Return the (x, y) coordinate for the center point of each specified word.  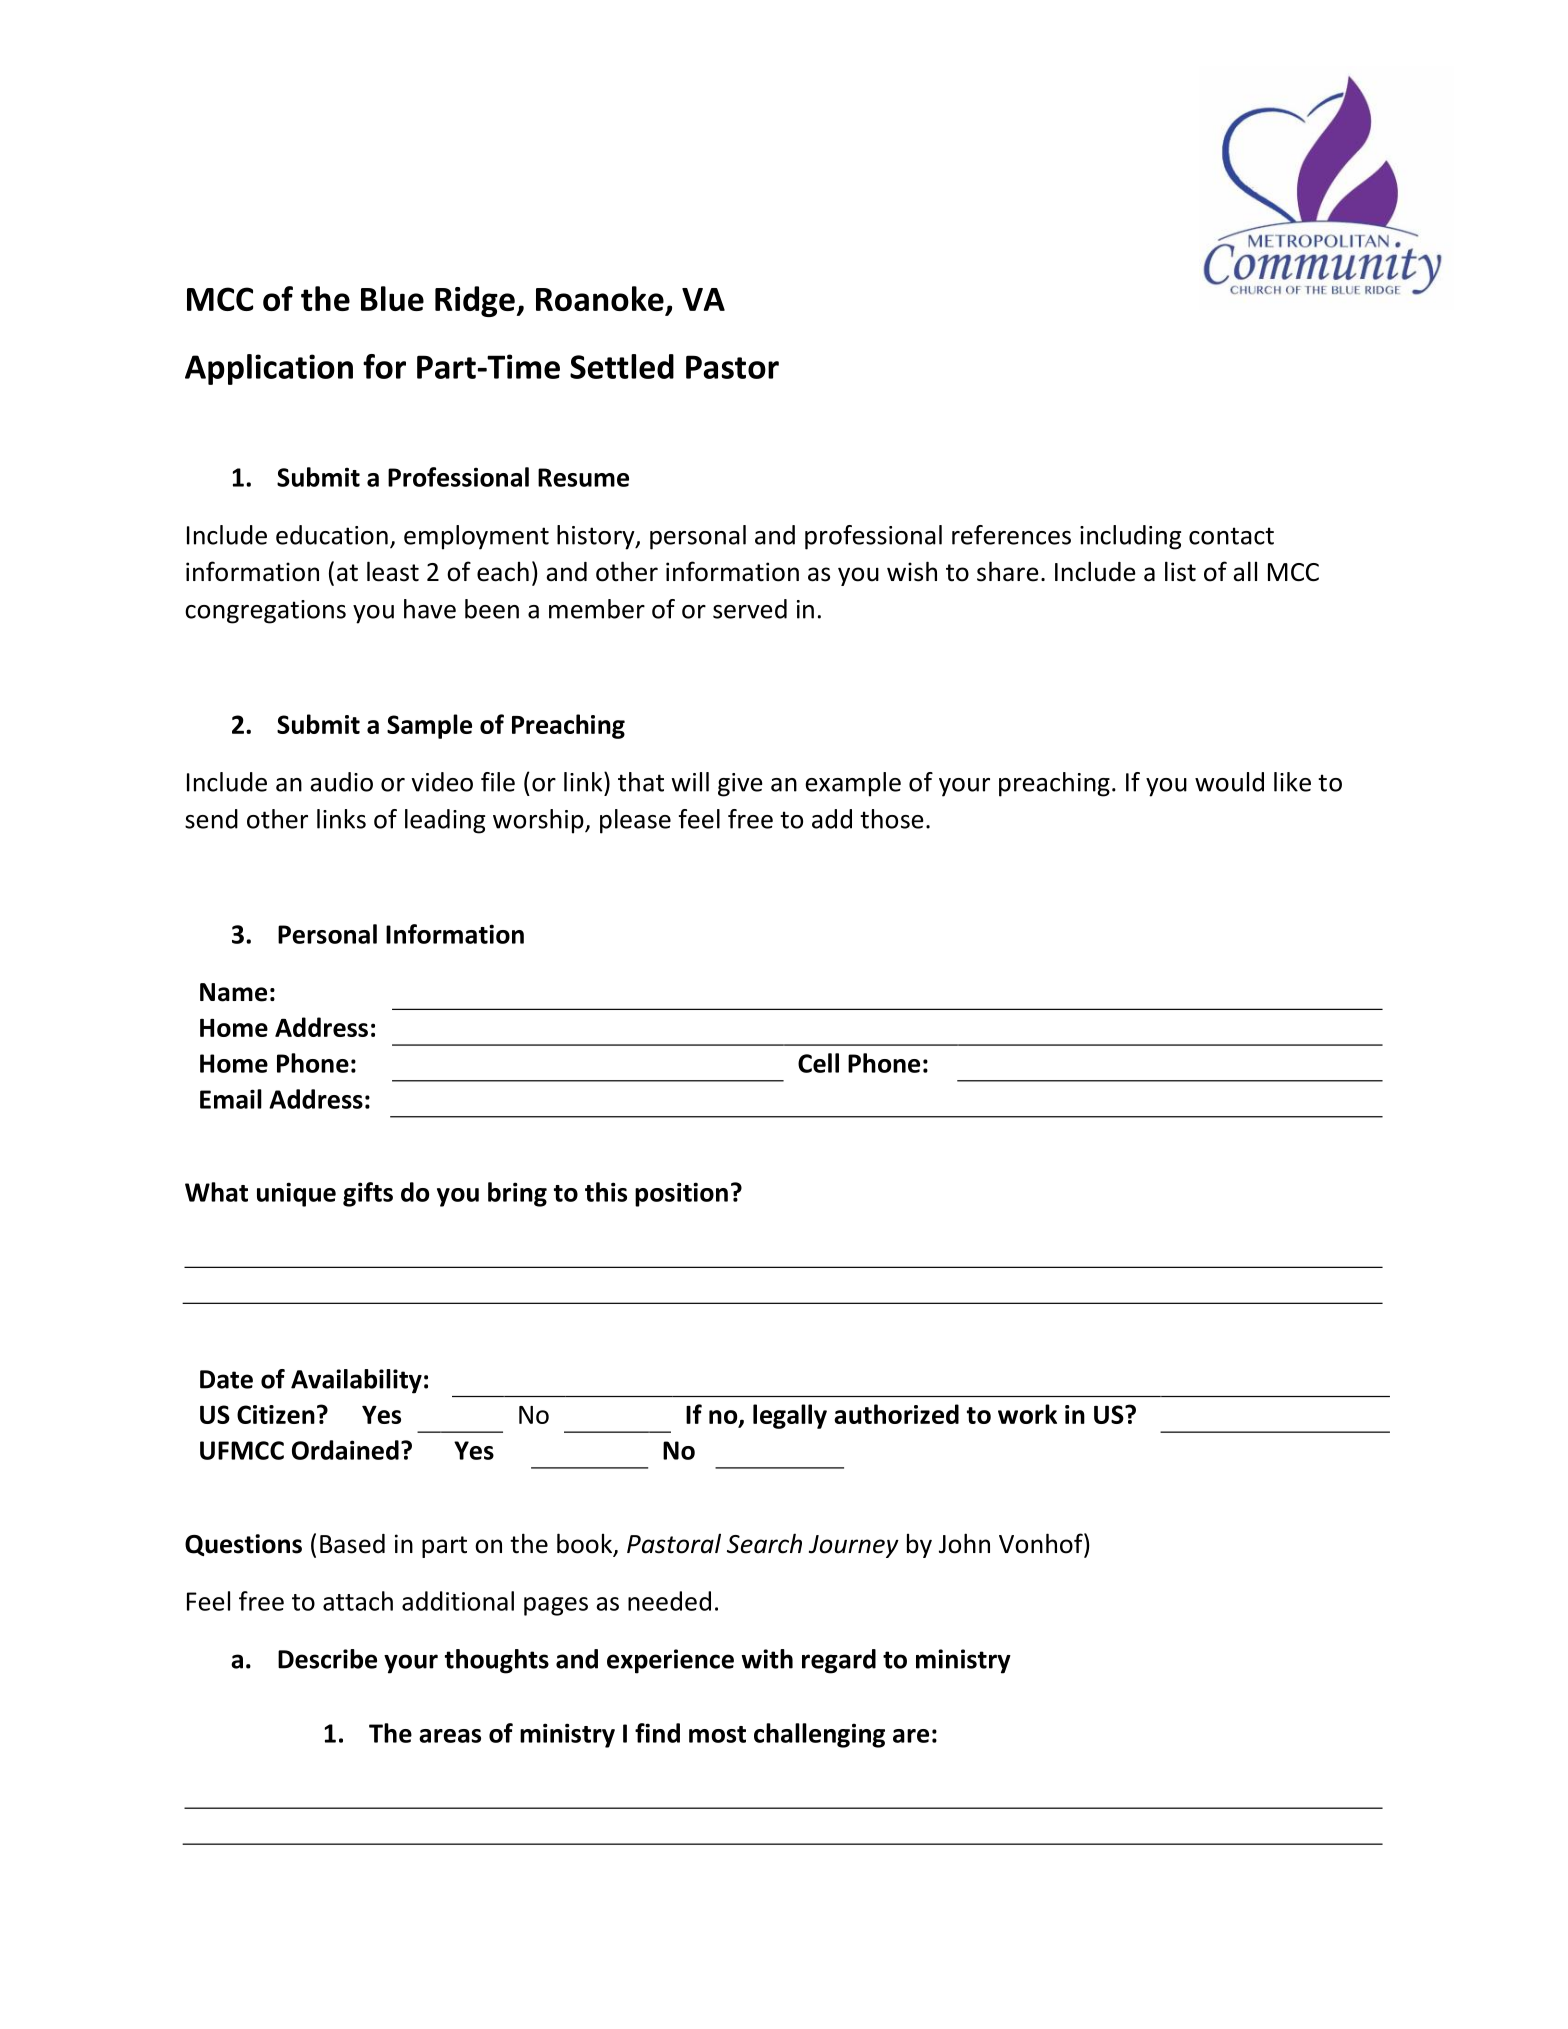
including (1130, 537)
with (767, 1659)
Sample (429, 726)
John (964, 1543)
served (750, 609)
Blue (392, 298)
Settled (622, 366)
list (1180, 571)
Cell (818, 1063)
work (1027, 1414)
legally (790, 1416)
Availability (356, 1381)
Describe (327, 1659)
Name (233, 992)
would (1229, 782)
